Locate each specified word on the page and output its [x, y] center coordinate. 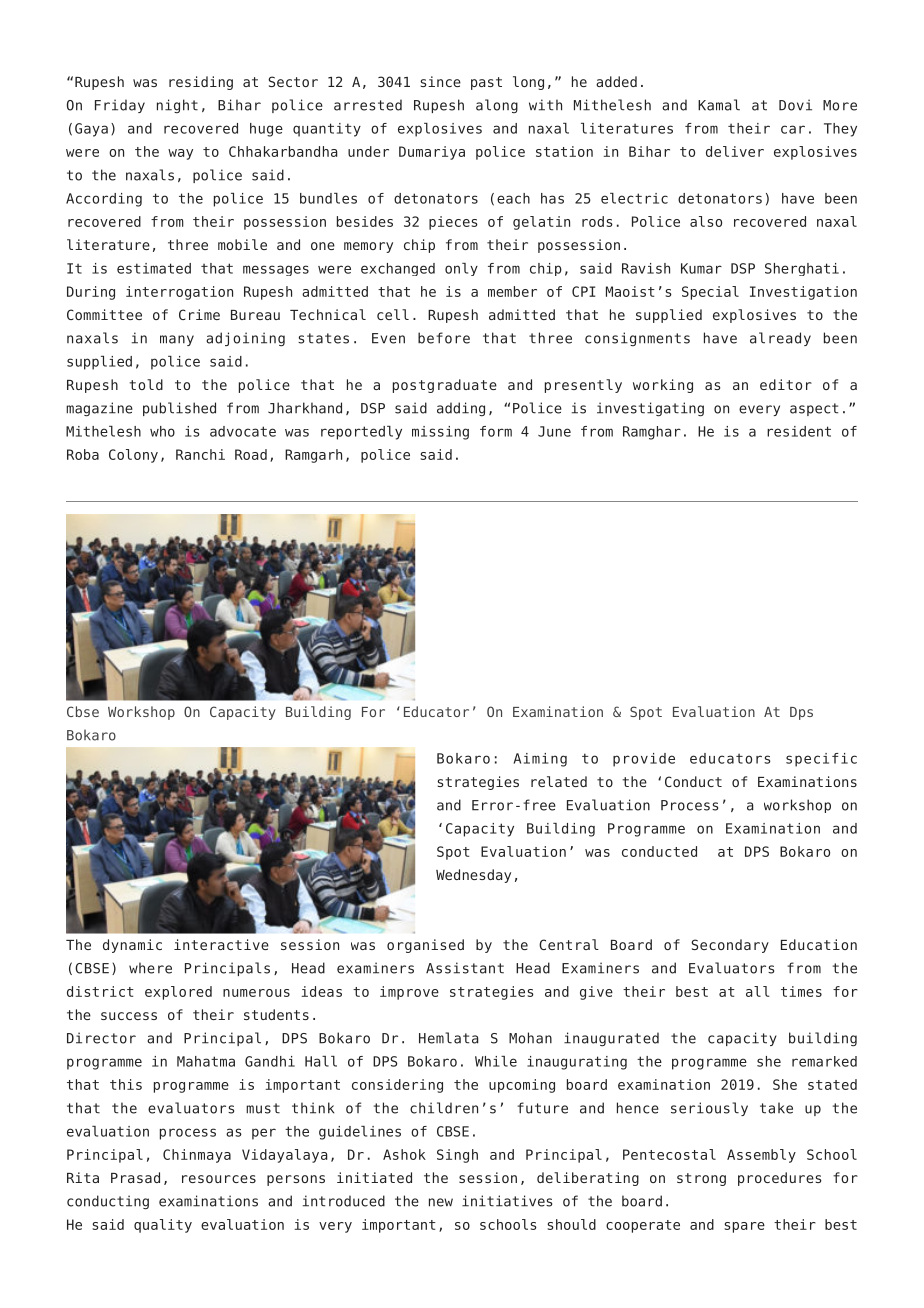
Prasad [135, 1177]
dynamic [132, 946]
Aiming [540, 760]
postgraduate [445, 386]
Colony [133, 456]
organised [425, 946]
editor [786, 384]
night [177, 106]
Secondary [730, 946]
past [486, 83]
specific [821, 760]
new [441, 1202]
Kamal [719, 105]
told [146, 384]
